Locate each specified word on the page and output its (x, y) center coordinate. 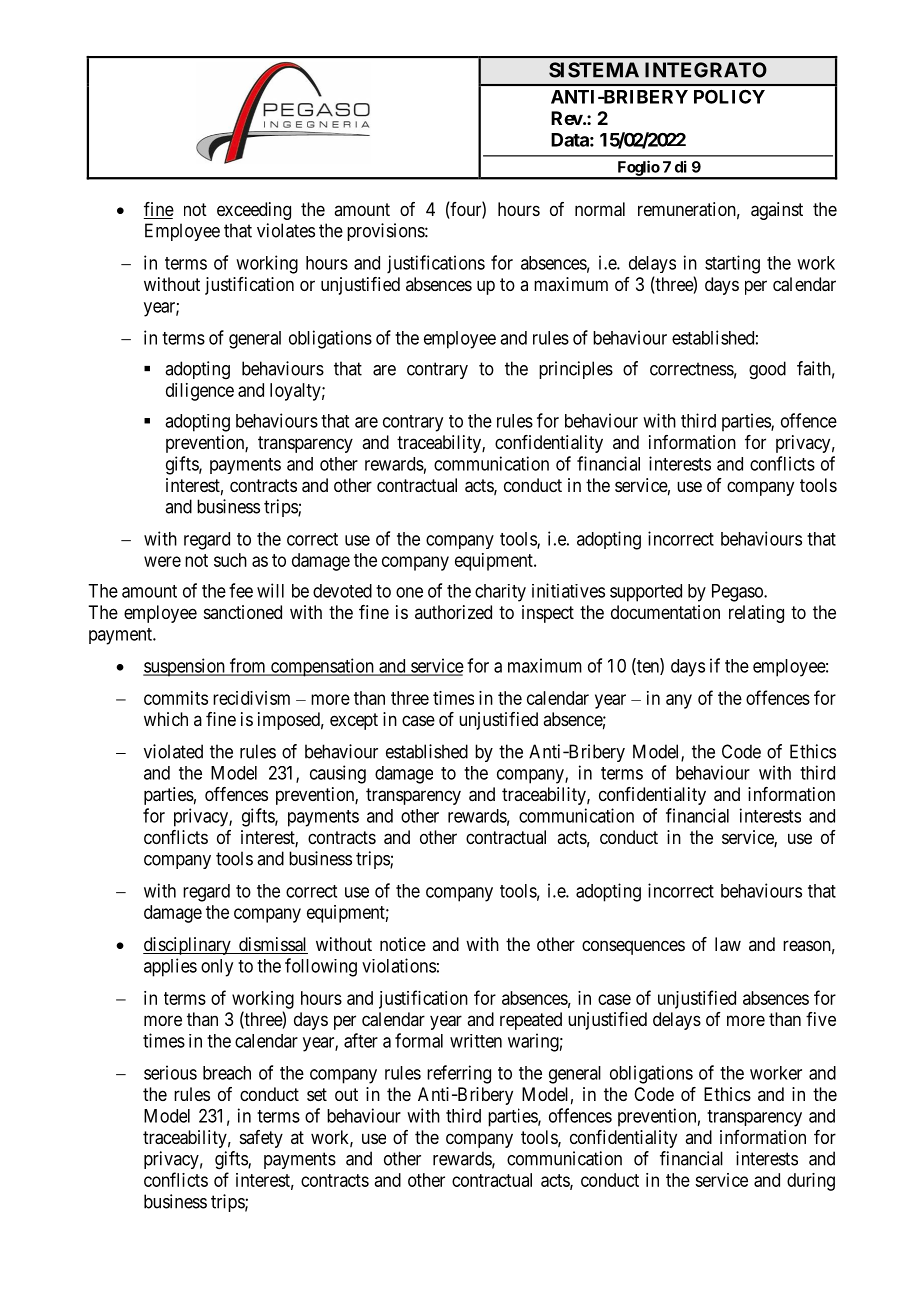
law (728, 944)
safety (261, 1139)
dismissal (272, 945)
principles (576, 370)
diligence (200, 392)
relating (756, 614)
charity (500, 593)
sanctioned (243, 612)
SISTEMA (594, 70)
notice (403, 944)
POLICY (729, 96)
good (767, 370)
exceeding (254, 211)
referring (459, 1074)
